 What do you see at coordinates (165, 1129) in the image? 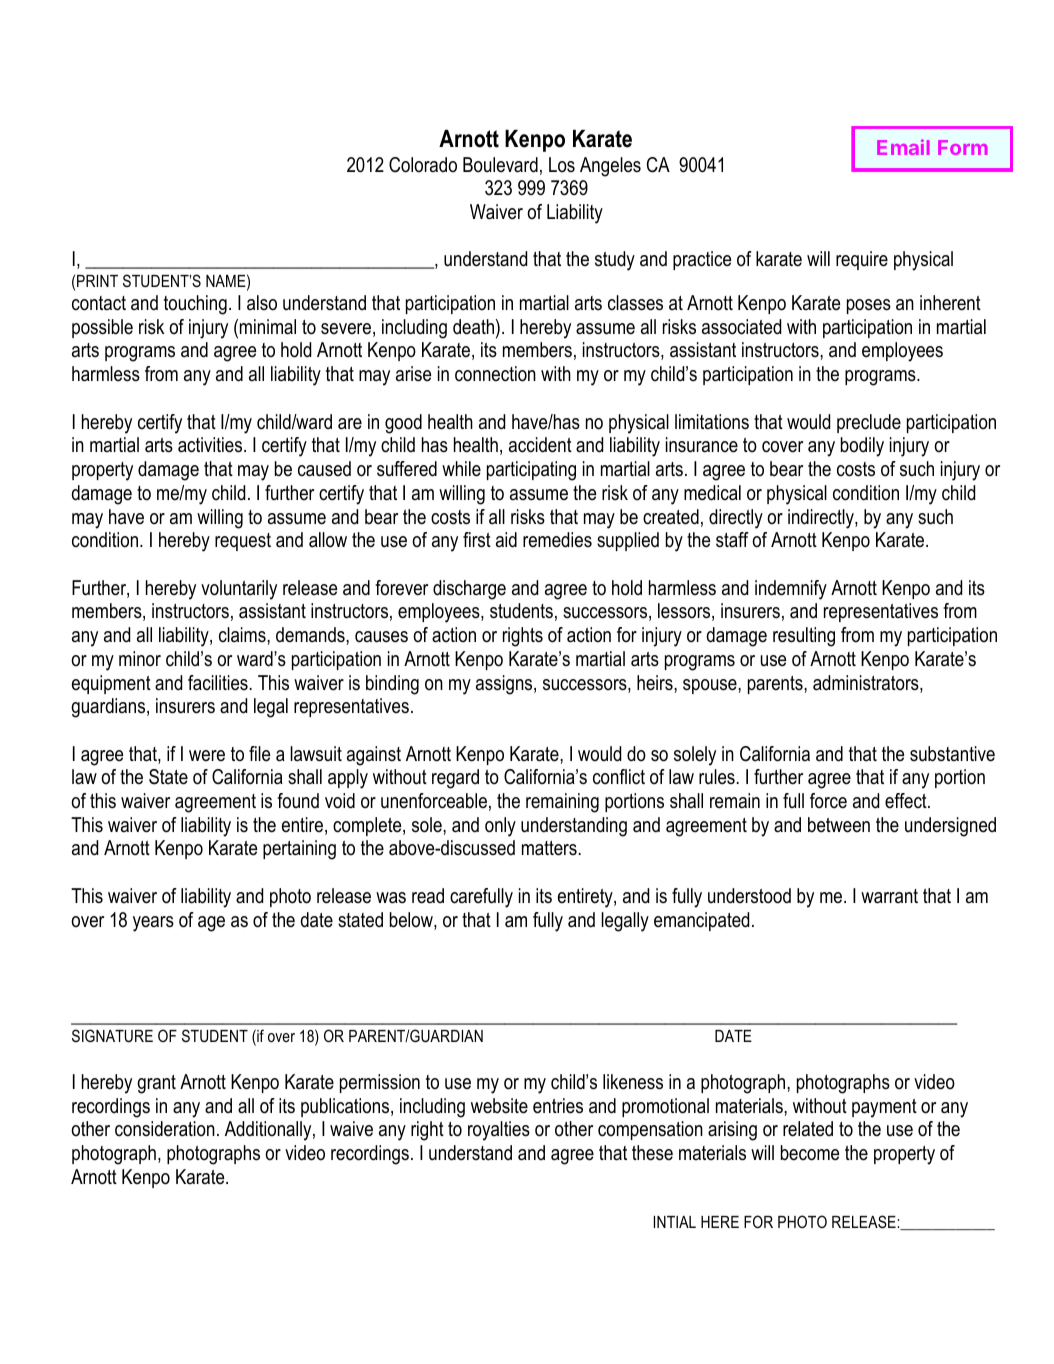
I see `consideration` at bounding box center [165, 1129].
